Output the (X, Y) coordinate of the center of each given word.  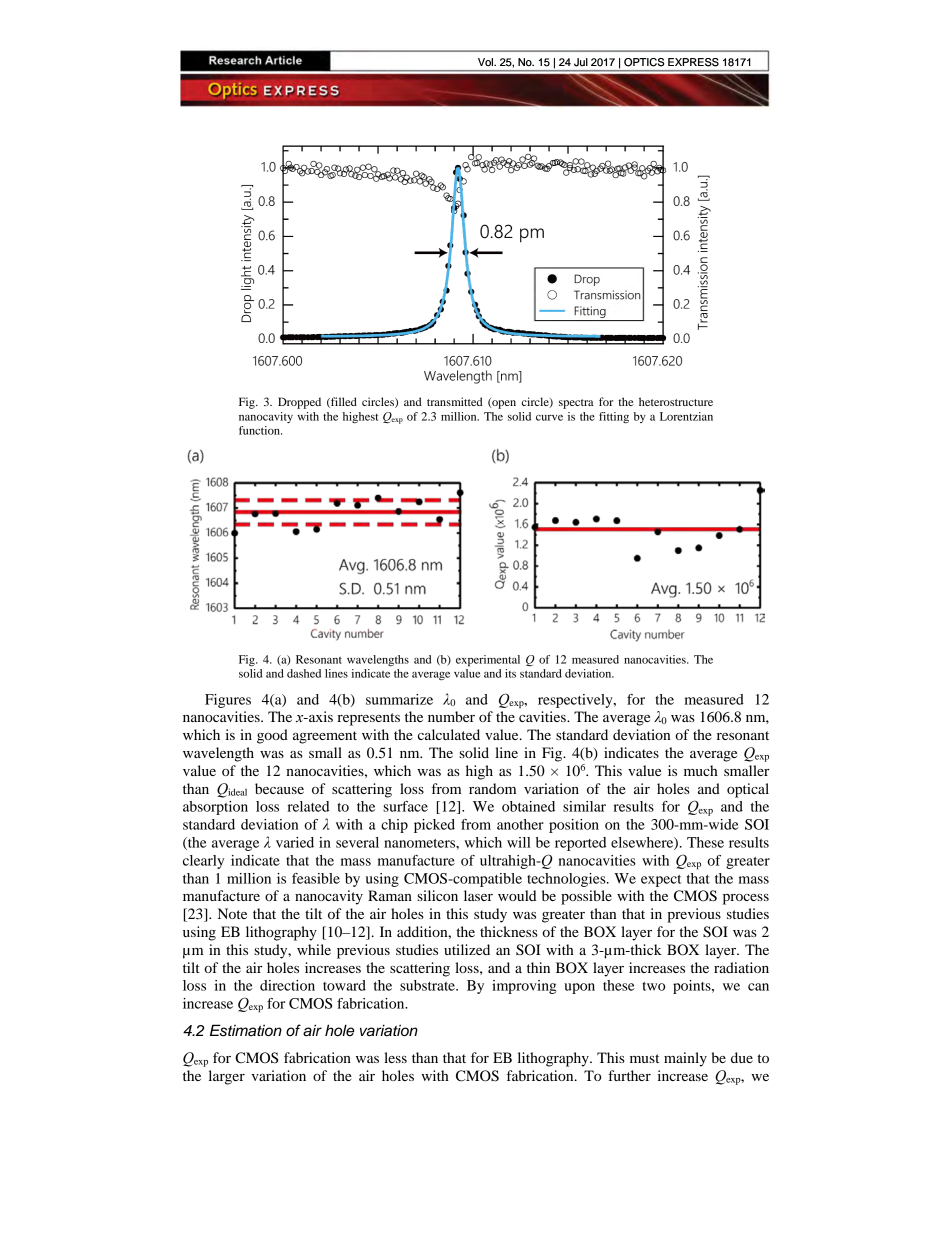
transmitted (455, 401)
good (272, 736)
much (701, 770)
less (395, 1057)
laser (478, 895)
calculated (449, 734)
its (510, 673)
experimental (488, 661)
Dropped (299, 403)
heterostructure (676, 401)
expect (661, 881)
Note (232, 913)
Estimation (246, 1030)
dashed (304, 673)
